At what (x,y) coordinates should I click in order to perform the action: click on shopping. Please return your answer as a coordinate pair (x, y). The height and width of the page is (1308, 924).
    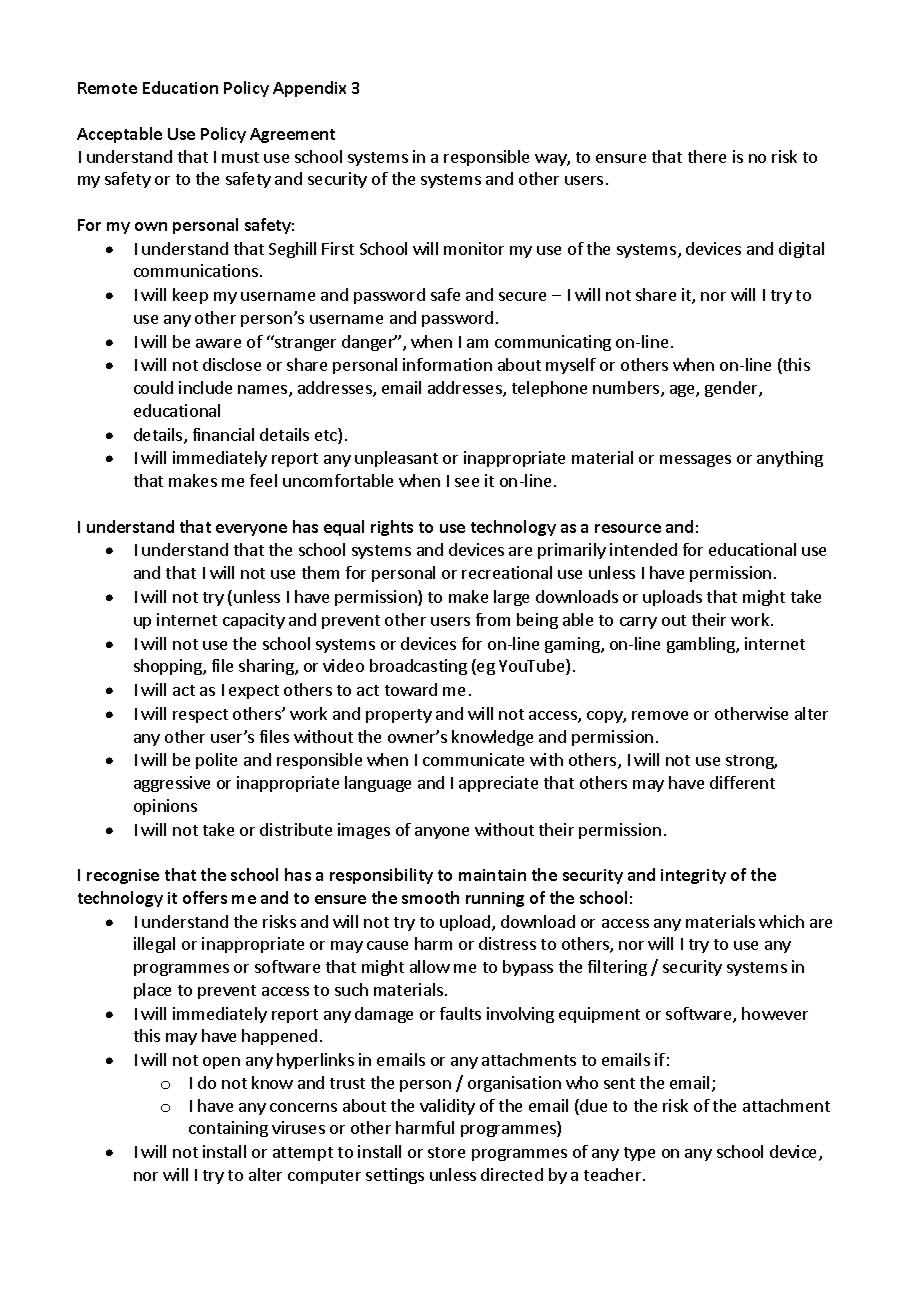
    Looking at the image, I should click on (169, 667).
